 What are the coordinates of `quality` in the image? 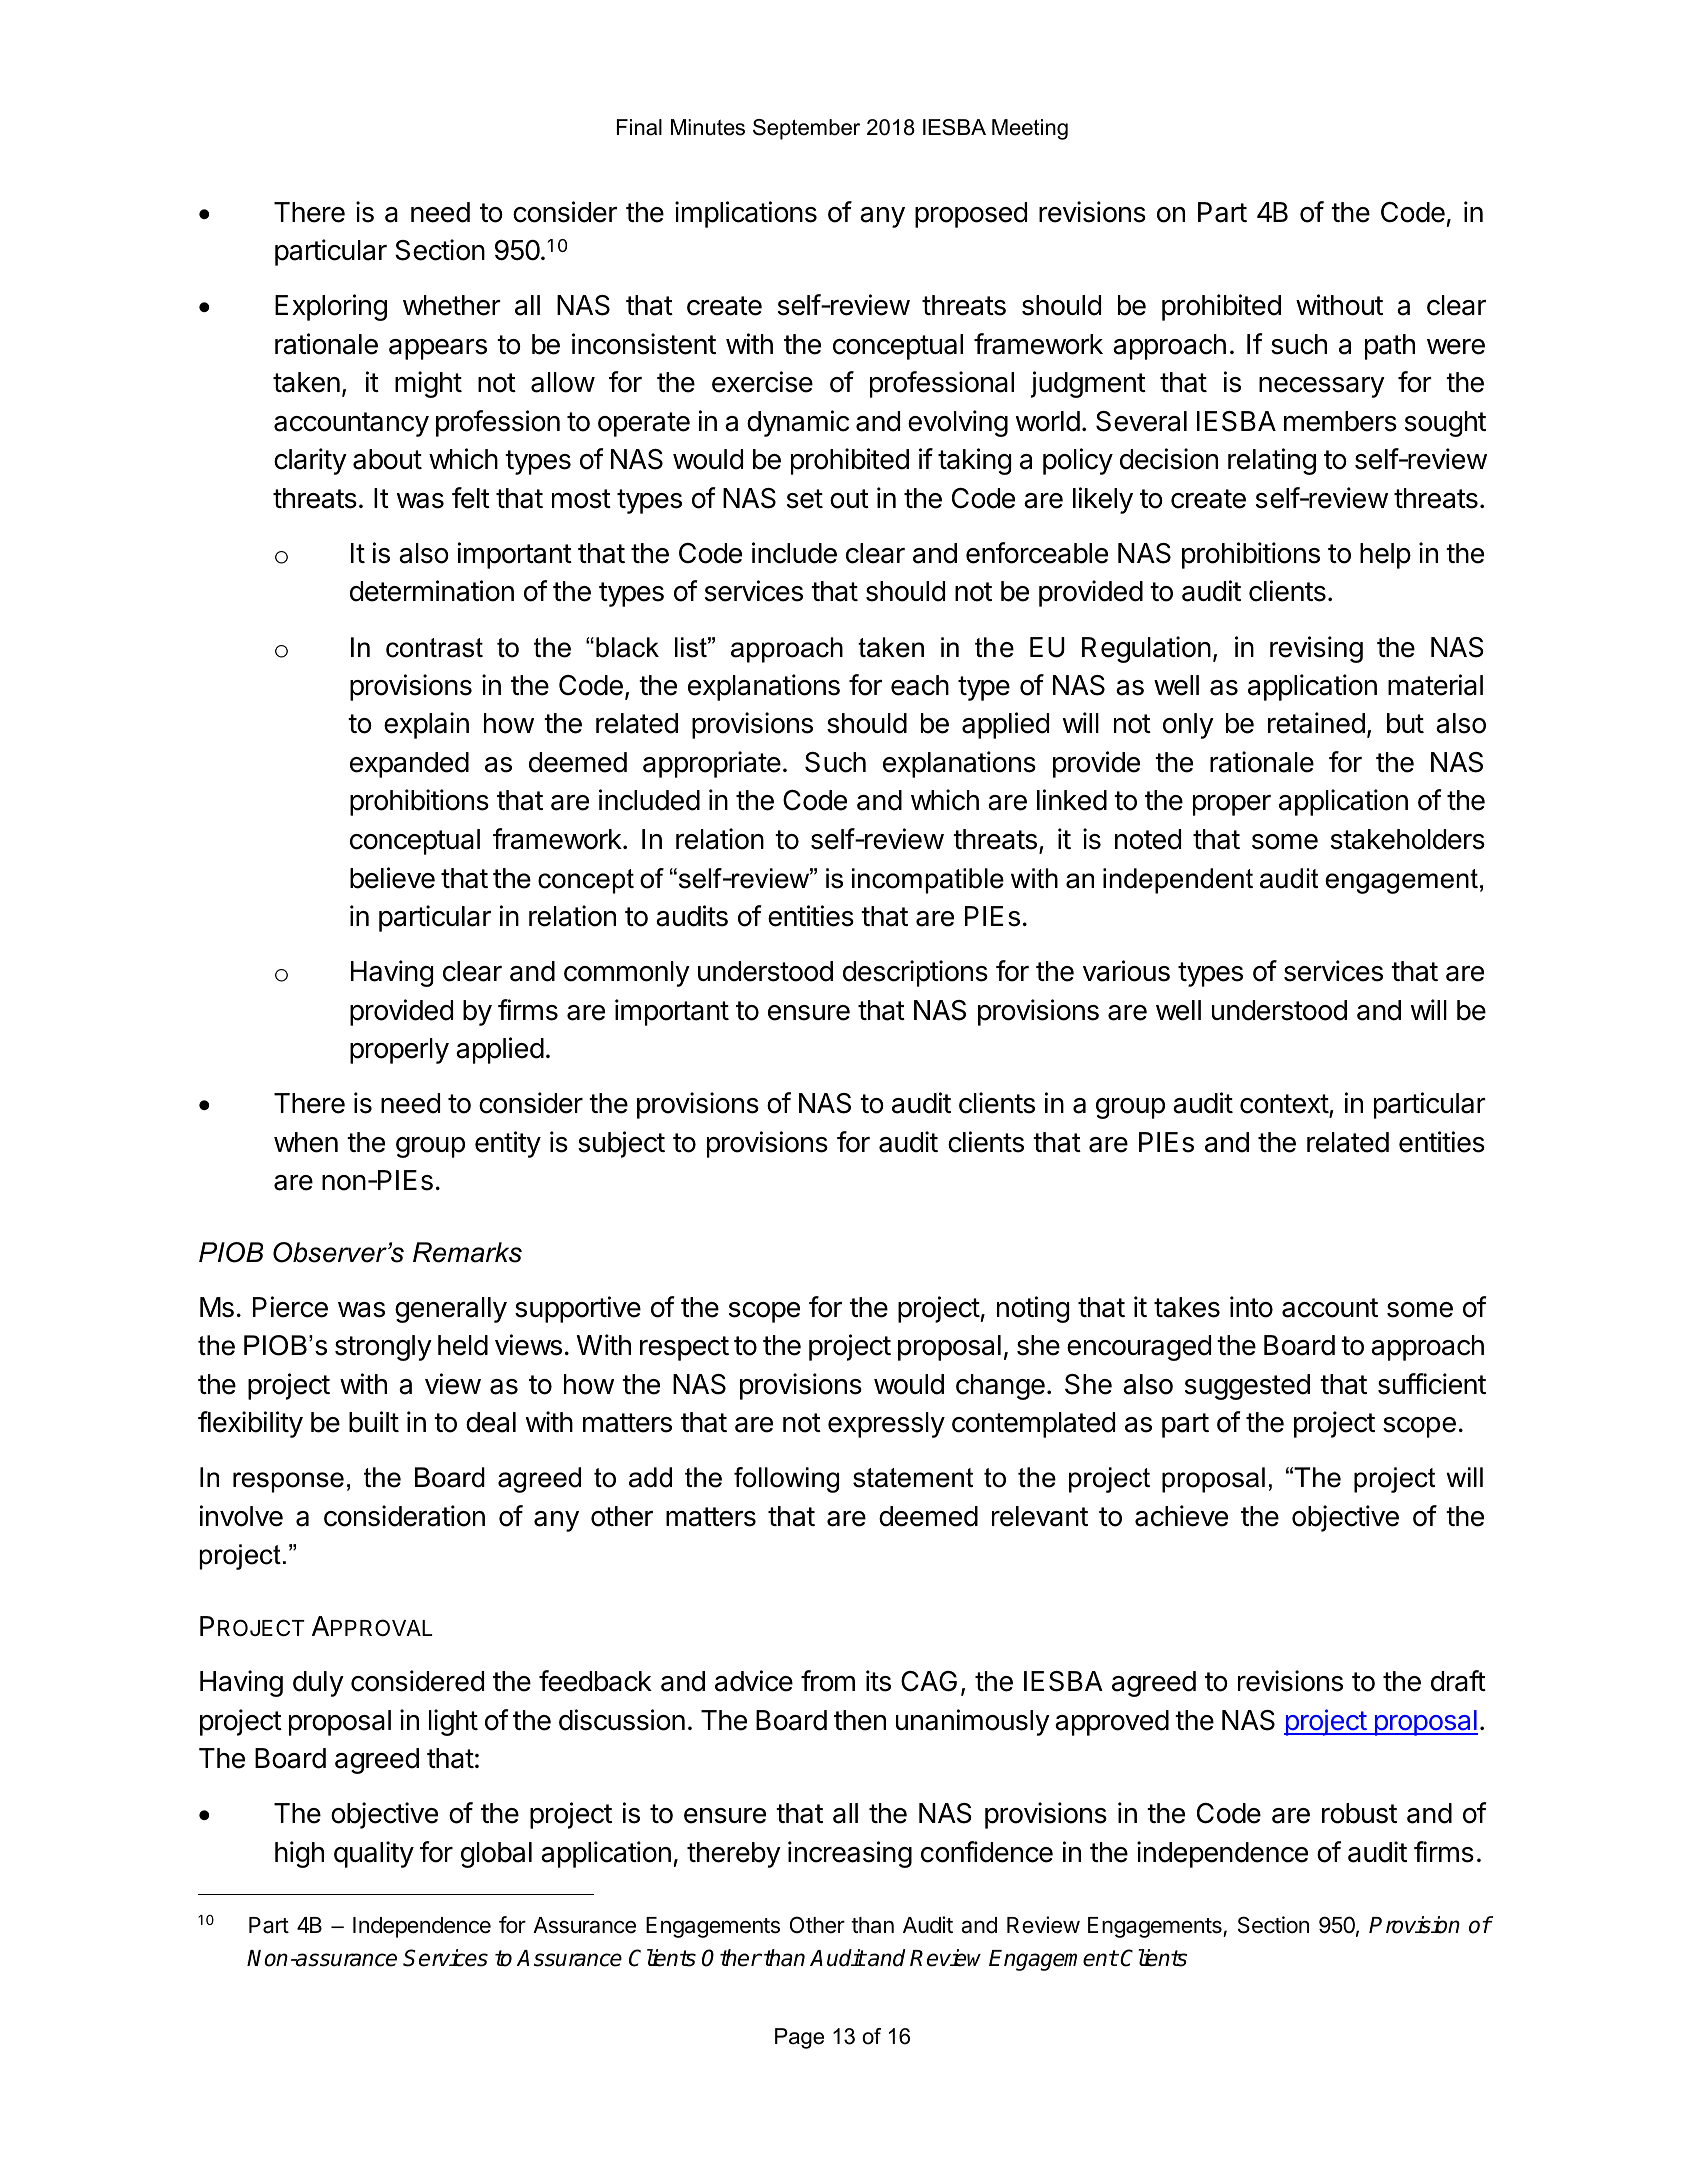 It's located at (374, 1854).
